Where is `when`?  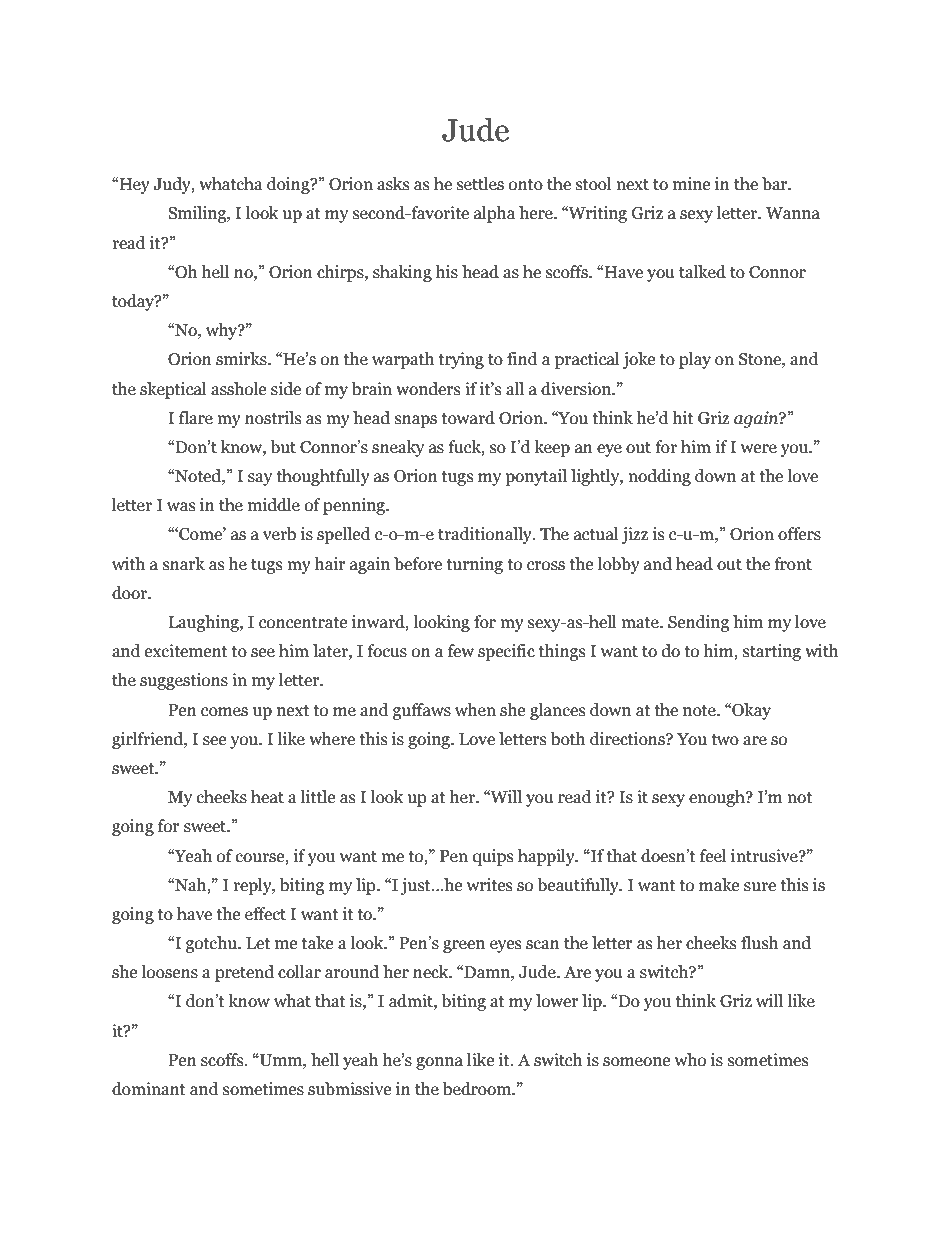 when is located at coordinates (475, 710).
